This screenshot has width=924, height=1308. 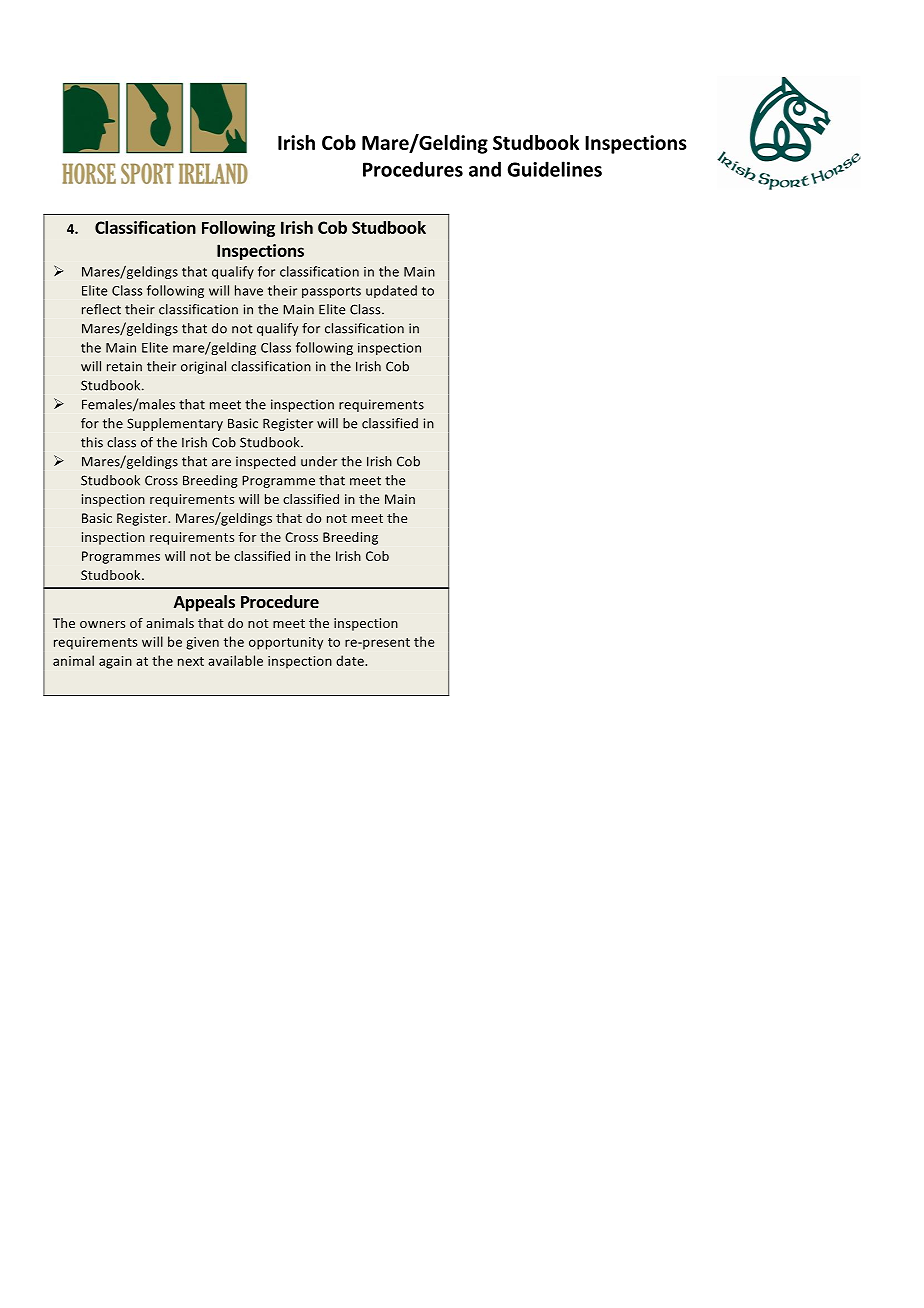 What do you see at coordinates (554, 169) in the screenshot?
I see `Guidelines` at bounding box center [554, 169].
